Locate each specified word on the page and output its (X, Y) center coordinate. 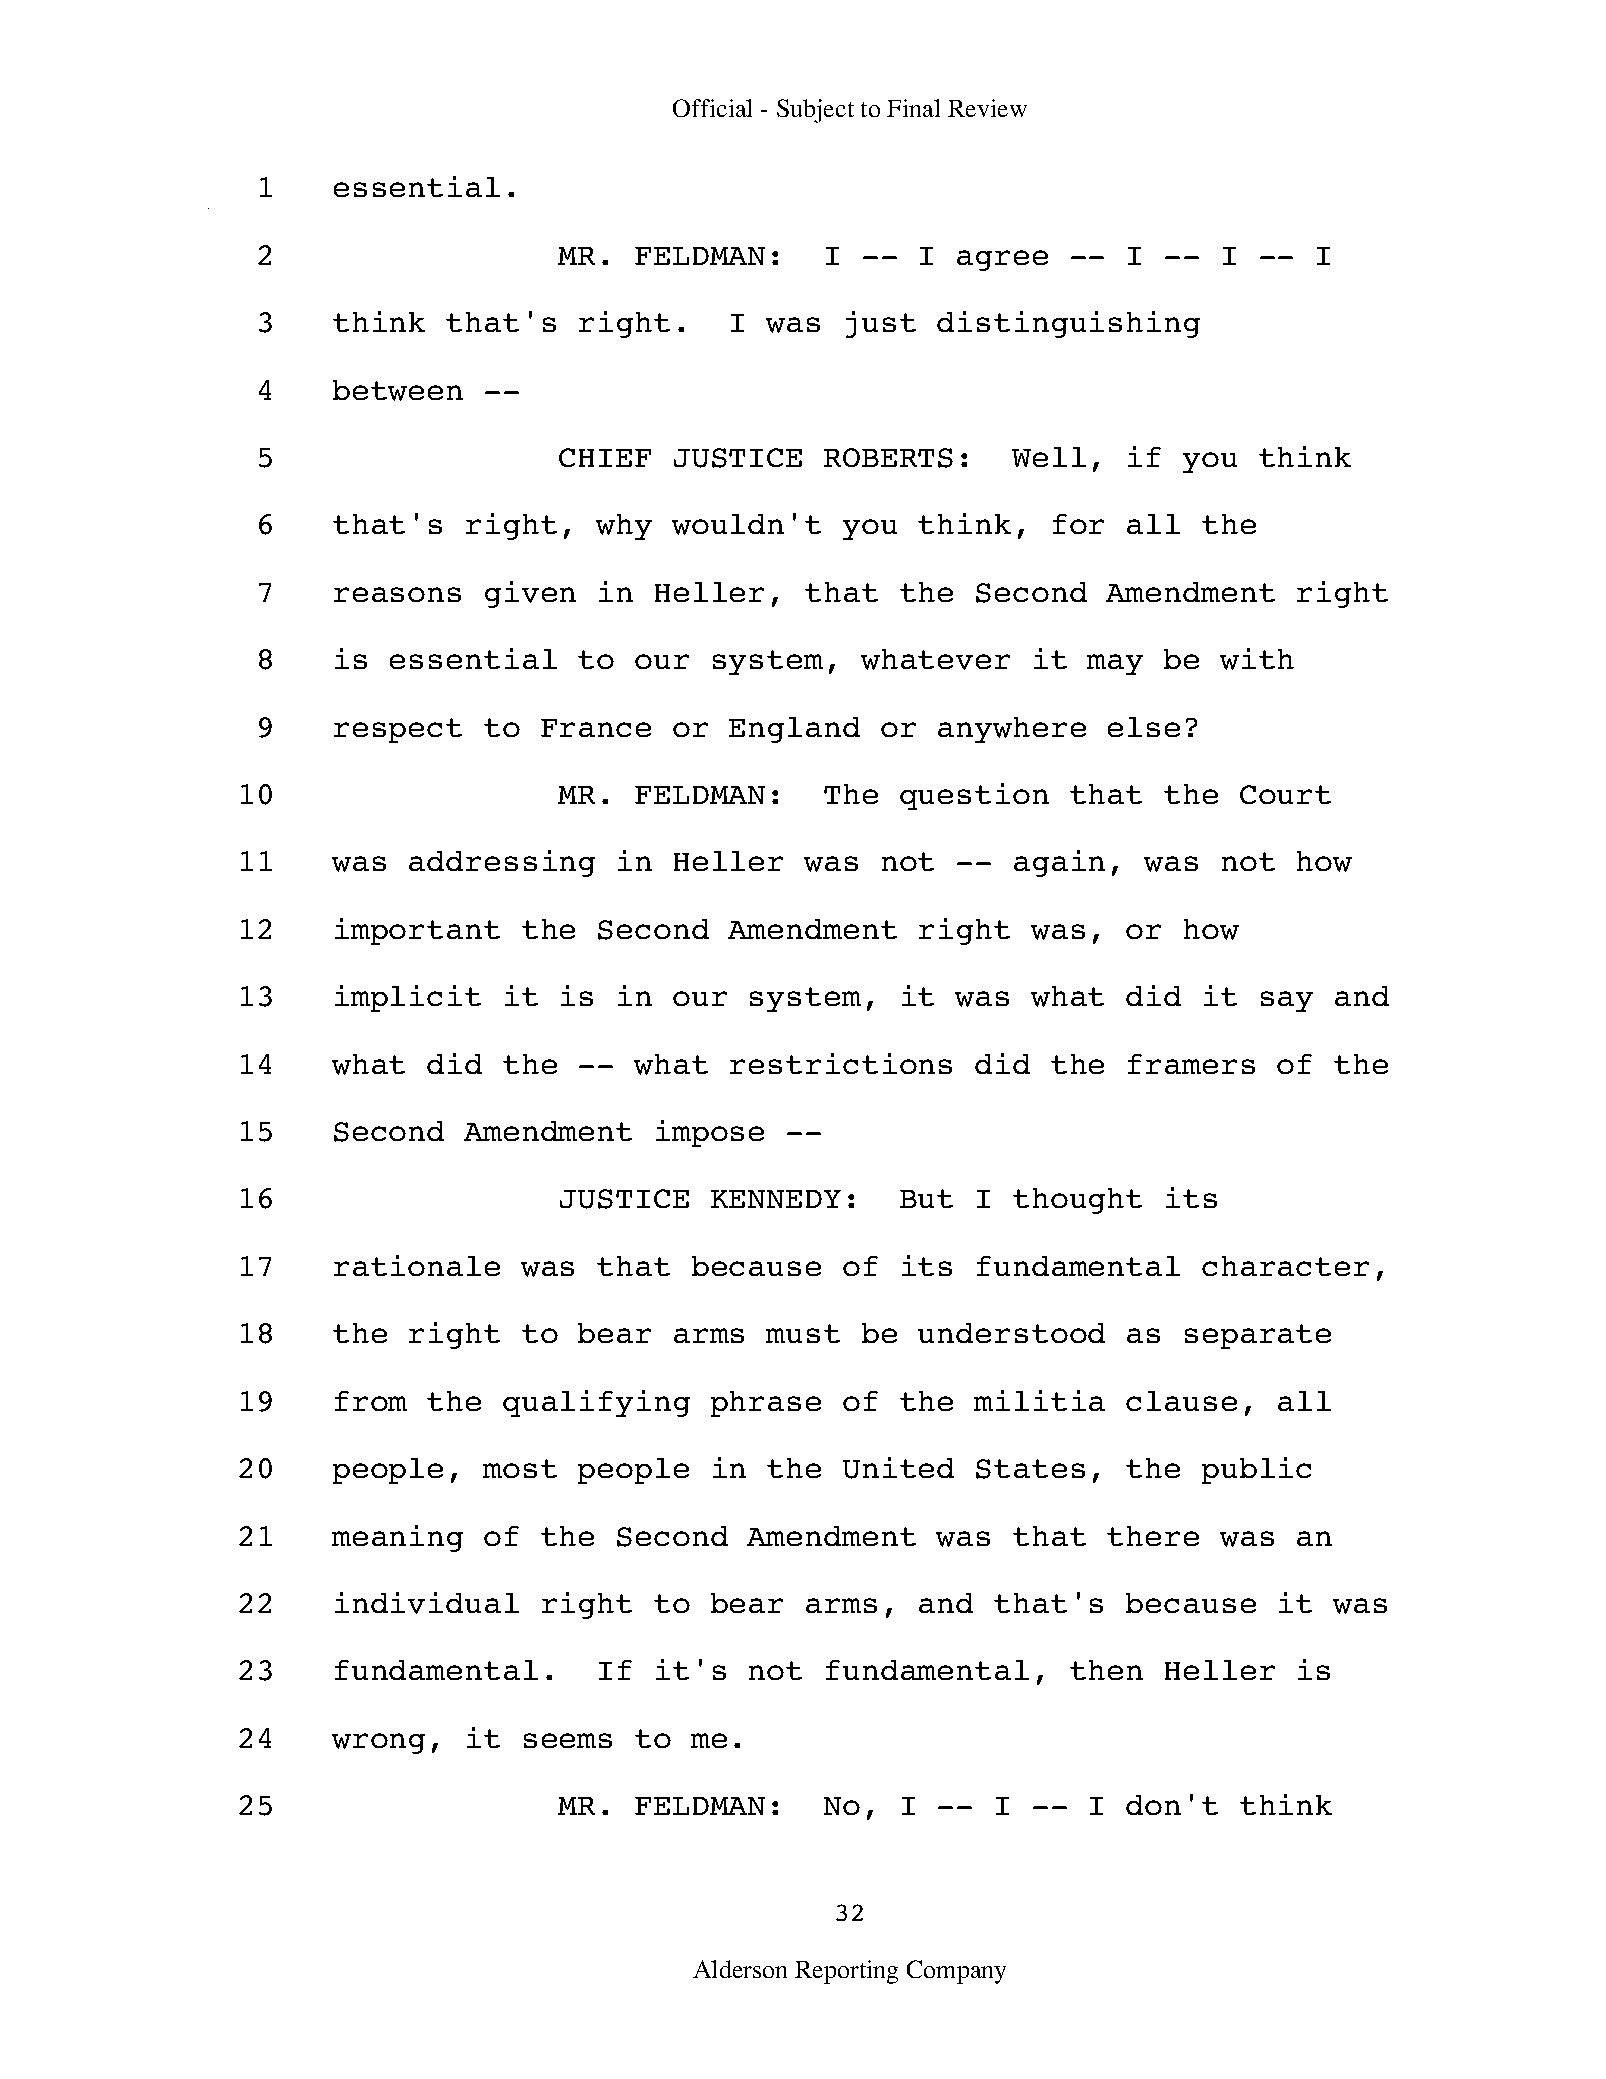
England (794, 730)
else (1144, 727)
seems (568, 1740)
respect (398, 730)
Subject (815, 111)
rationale (417, 1265)
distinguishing (1068, 324)
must (803, 1333)
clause (1181, 1401)
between (398, 390)
